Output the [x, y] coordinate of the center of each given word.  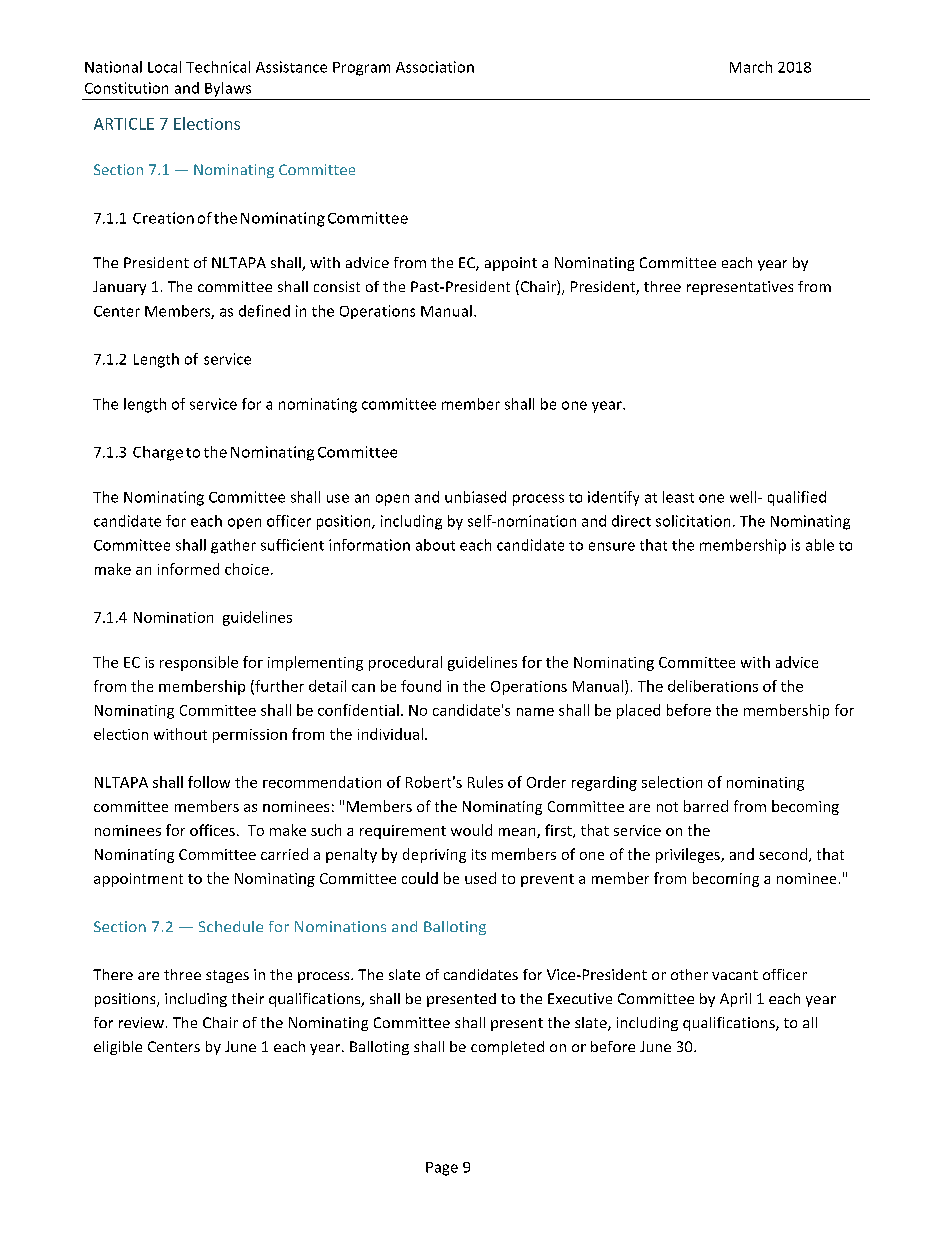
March [751, 67]
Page [442, 1169]
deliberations [713, 686]
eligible [118, 1048]
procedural [405, 663]
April [735, 1000]
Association [435, 67]
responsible [199, 663]
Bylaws [228, 89]
